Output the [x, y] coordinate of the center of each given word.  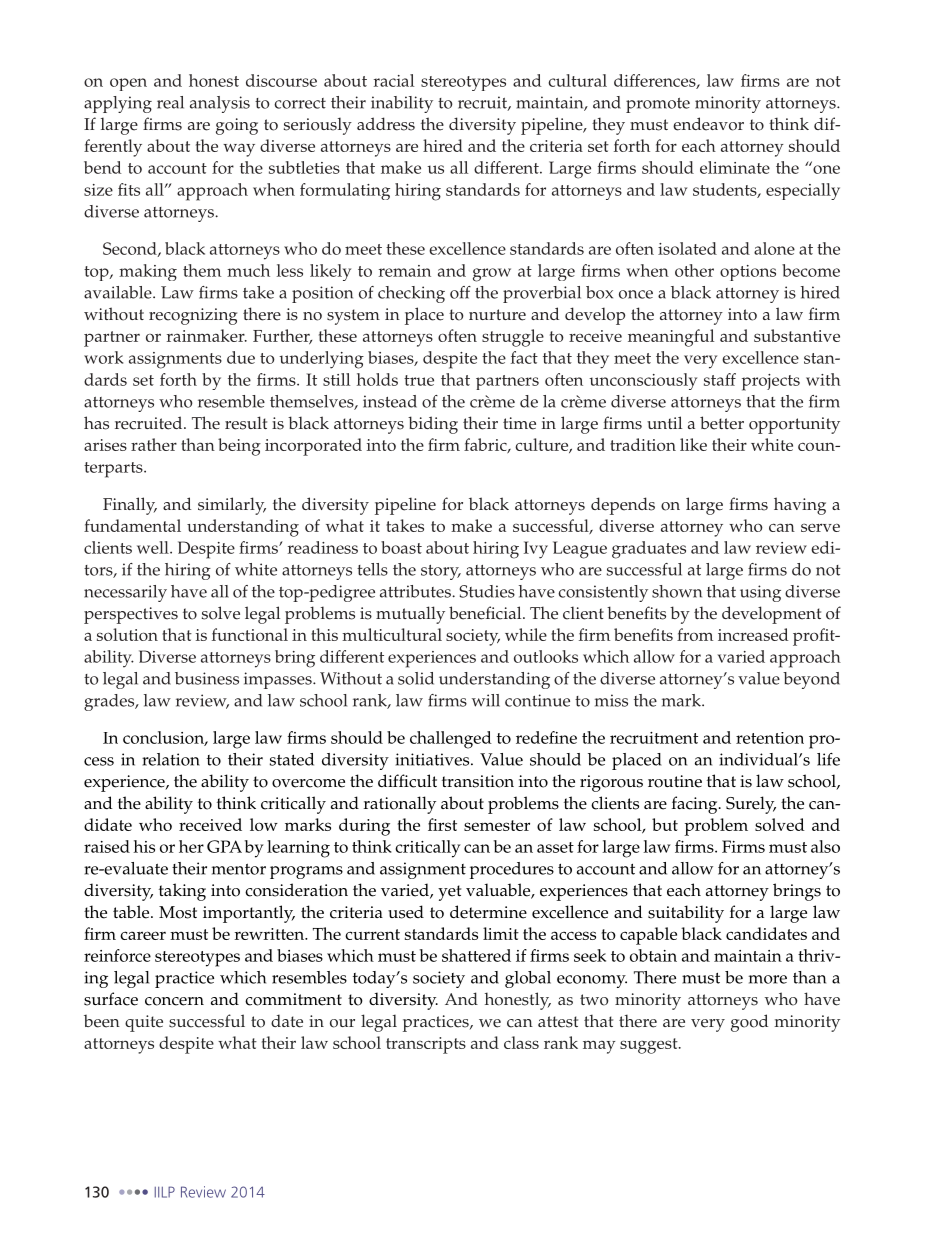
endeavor [708, 124]
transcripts [426, 1045]
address [386, 124]
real [170, 102]
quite [144, 1023]
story [441, 572]
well [154, 547]
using [760, 593]
